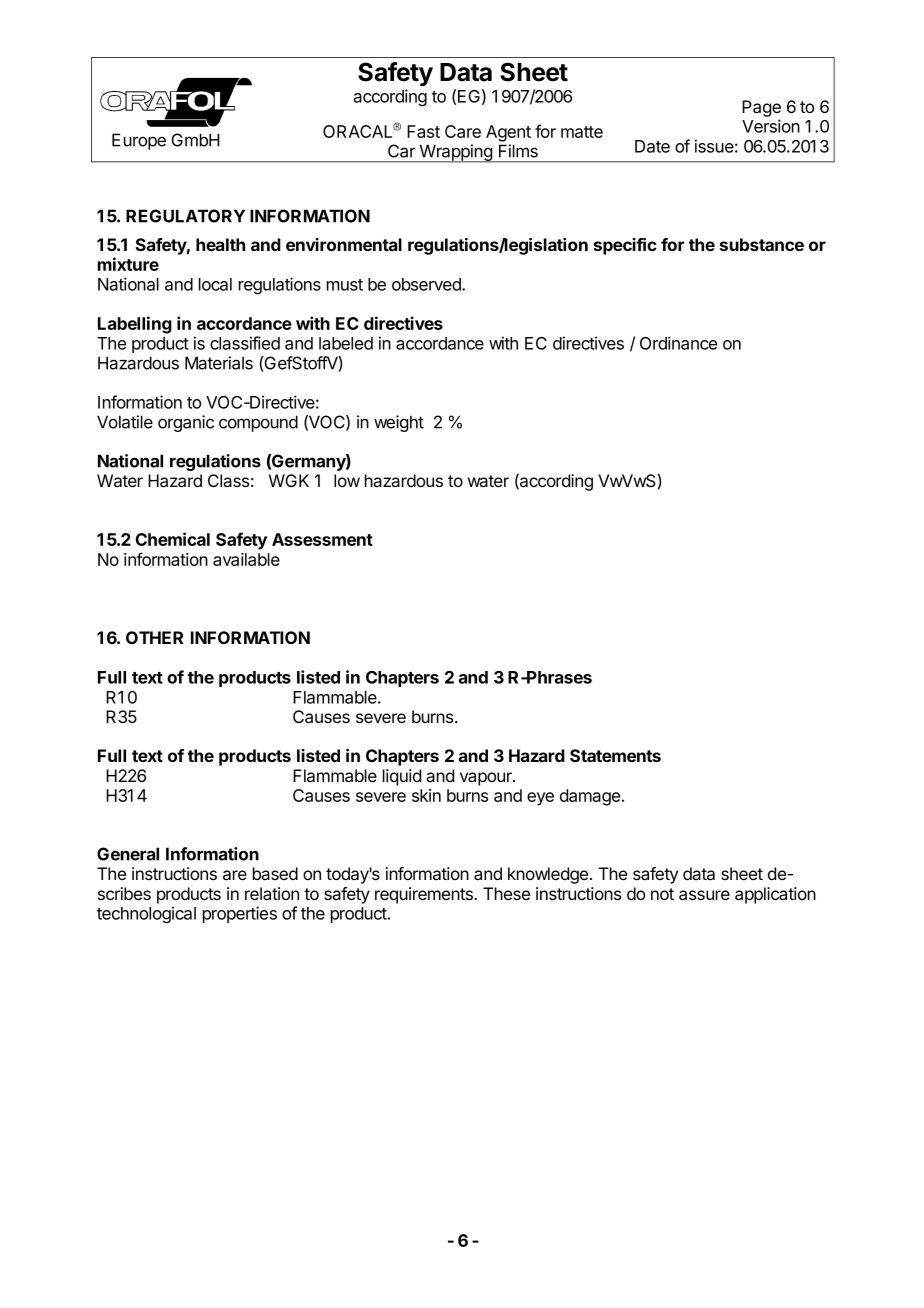 The height and width of the screenshot is (1308, 924). What do you see at coordinates (678, 343) in the screenshot?
I see `Ordinance` at bounding box center [678, 343].
